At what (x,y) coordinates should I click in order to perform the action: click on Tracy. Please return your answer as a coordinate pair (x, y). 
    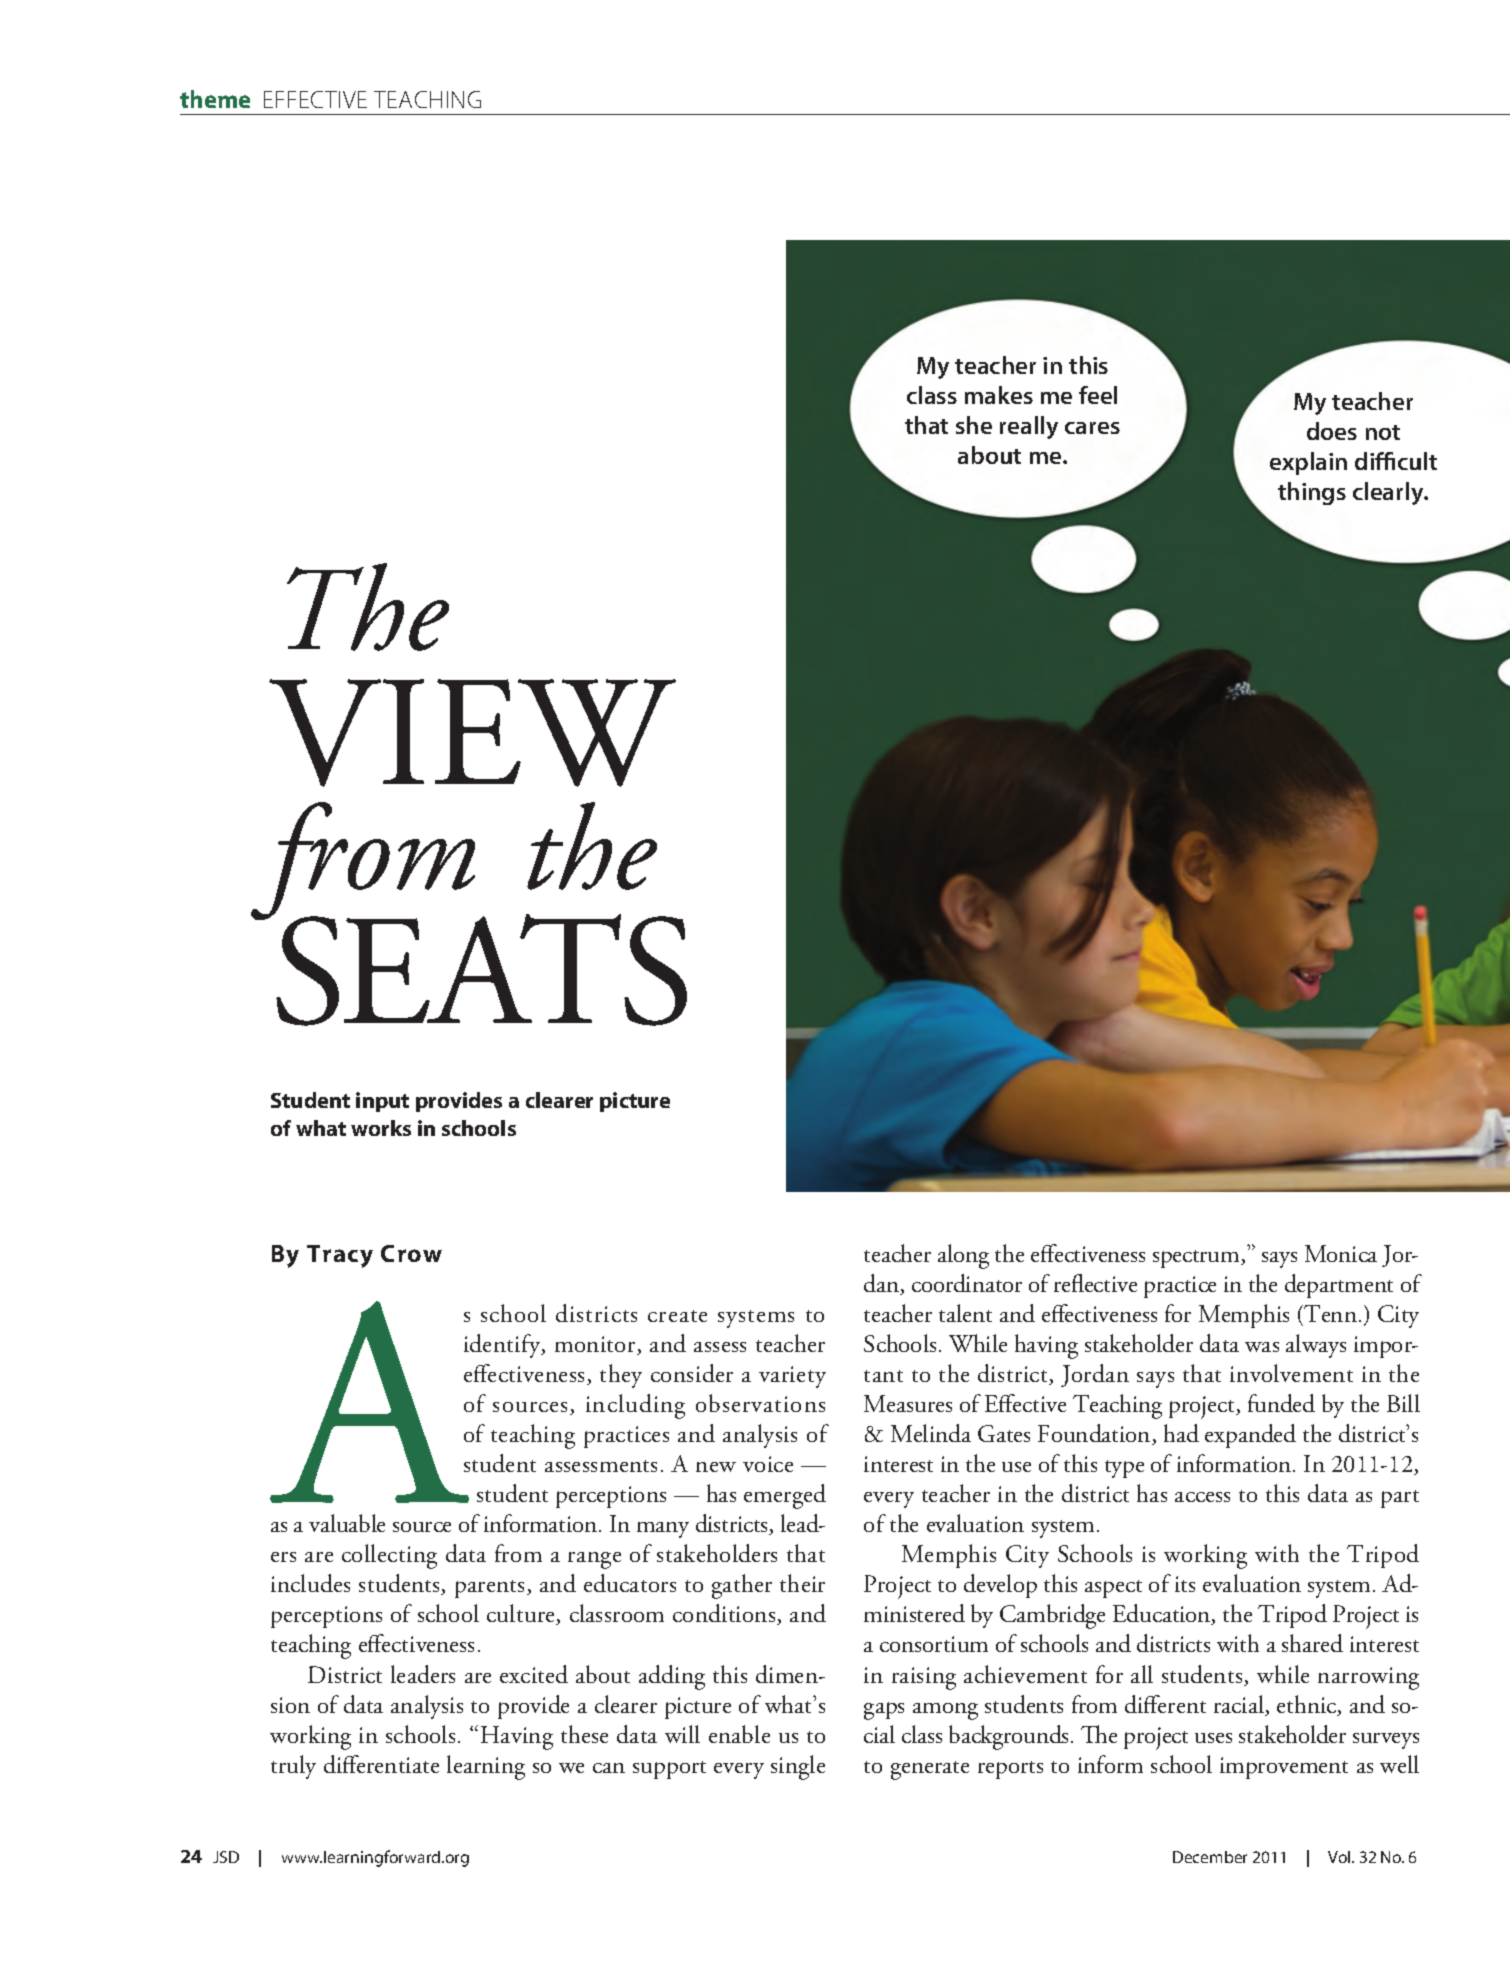
    Looking at the image, I should click on (340, 1256).
